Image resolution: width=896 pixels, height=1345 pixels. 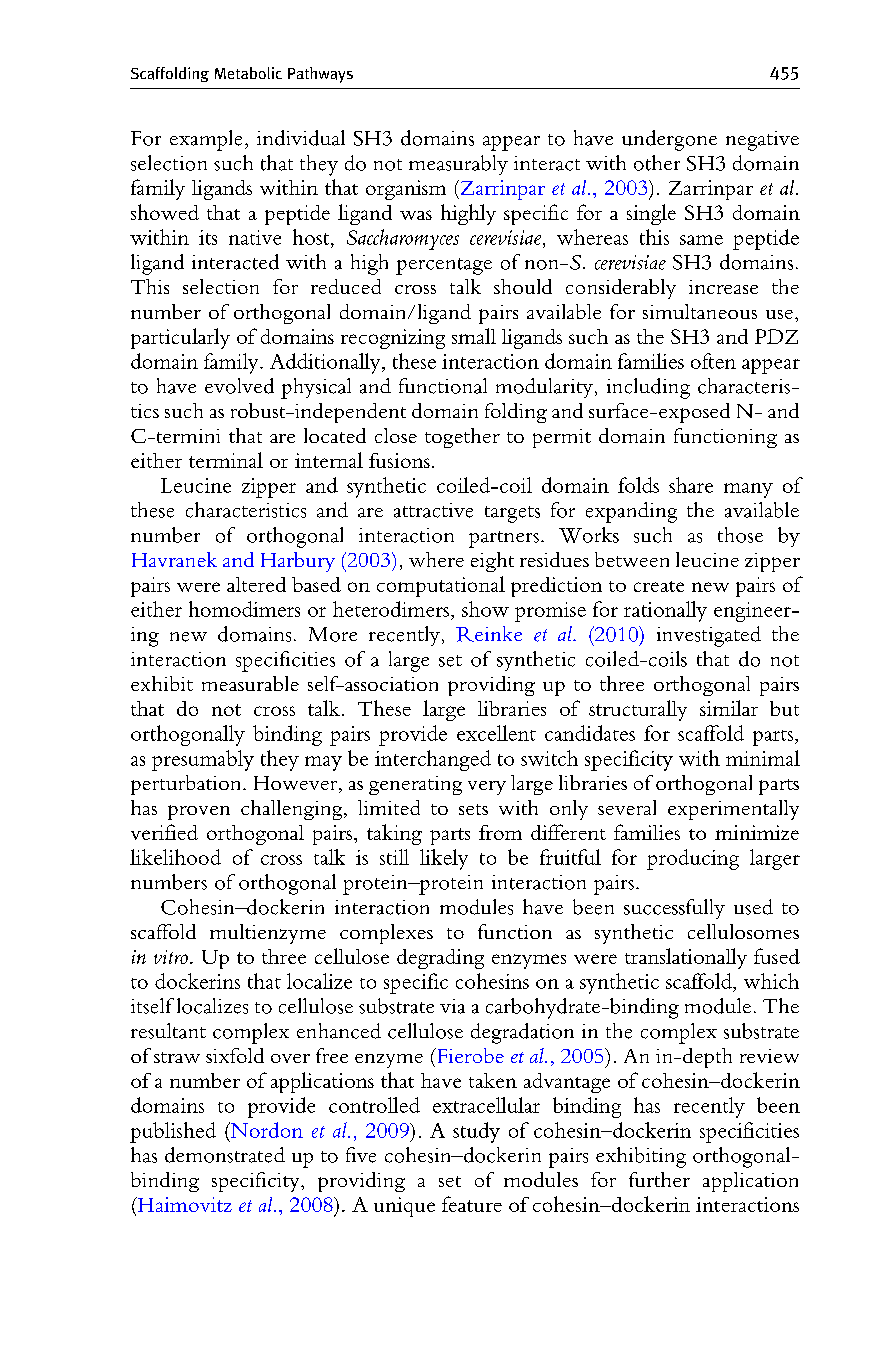 I want to click on sets, so click(x=473, y=809).
